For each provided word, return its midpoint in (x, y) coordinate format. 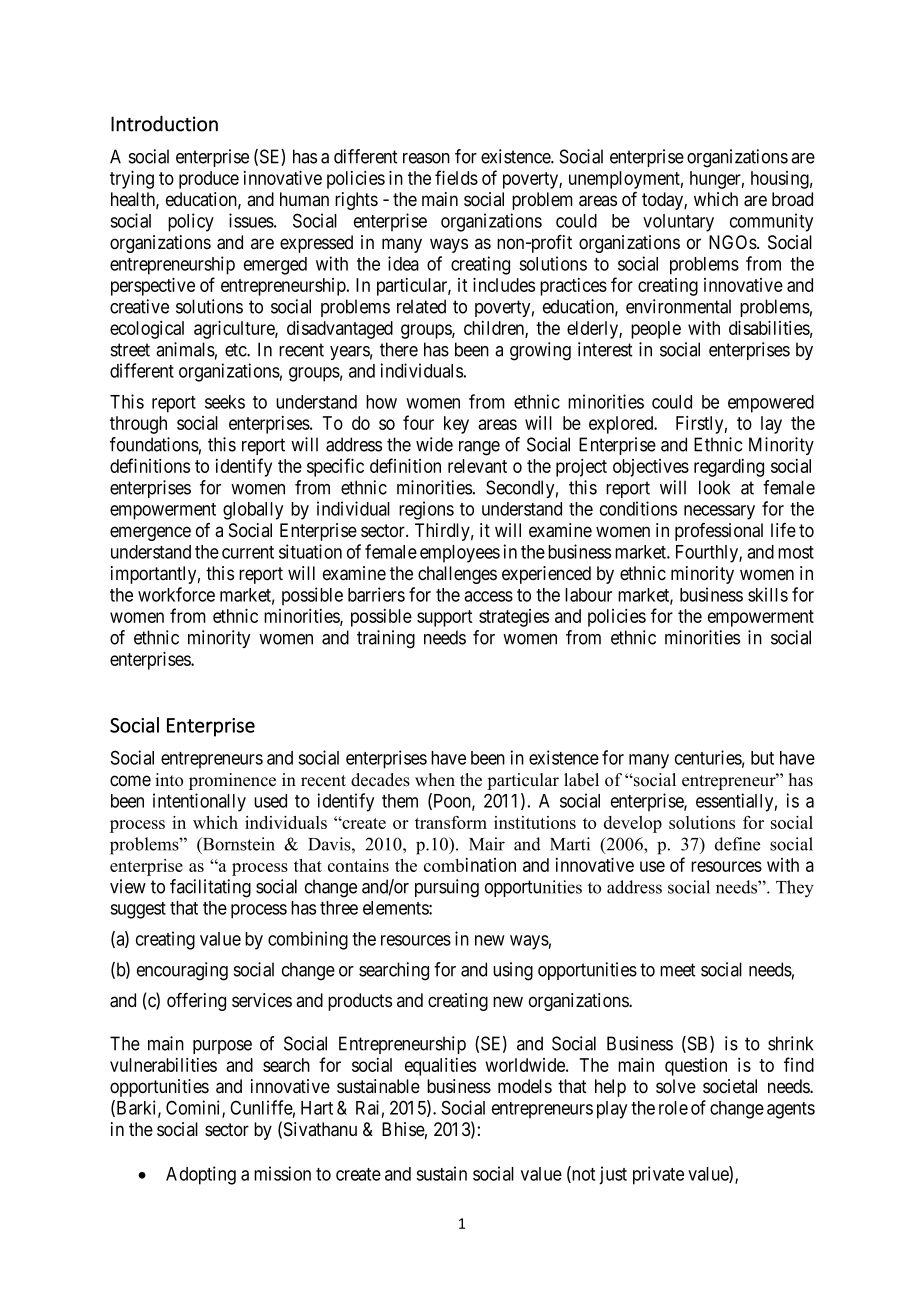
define (737, 844)
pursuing (447, 888)
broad (792, 199)
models (525, 1086)
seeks (225, 402)
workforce (176, 594)
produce (209, 180)
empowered (771, 404)
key (456, 425)
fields (456, 177)
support (445, 618)
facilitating (210, 888)
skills (768, 594)
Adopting (201, 1175)
